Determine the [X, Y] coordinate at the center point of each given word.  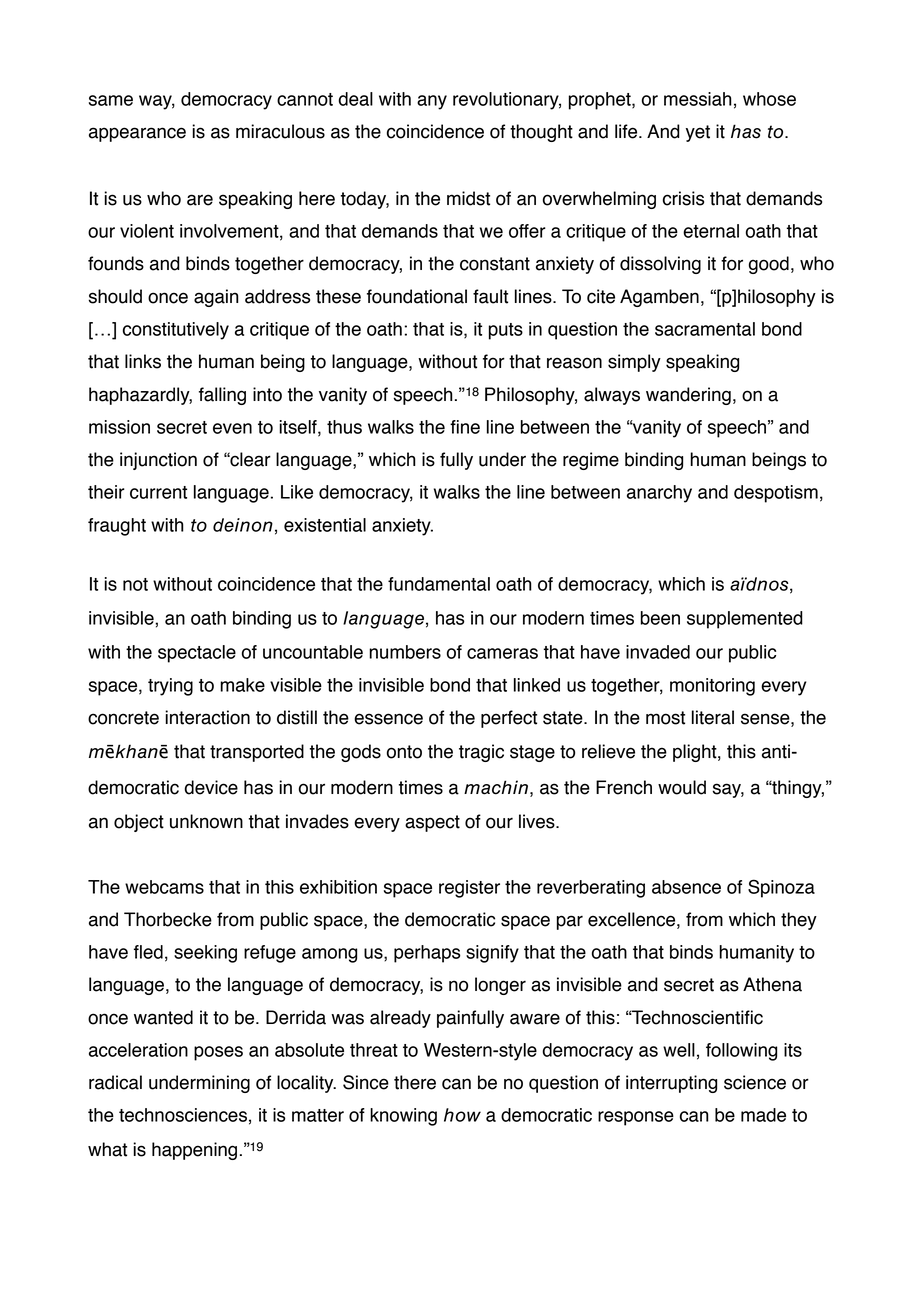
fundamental [439, 584]
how [462, 1115]
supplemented [745, 620]
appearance [137, 134]
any [432, 102]
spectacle [197, 654]
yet [698, 133]
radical [115, 1082]
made [763, 1115]
